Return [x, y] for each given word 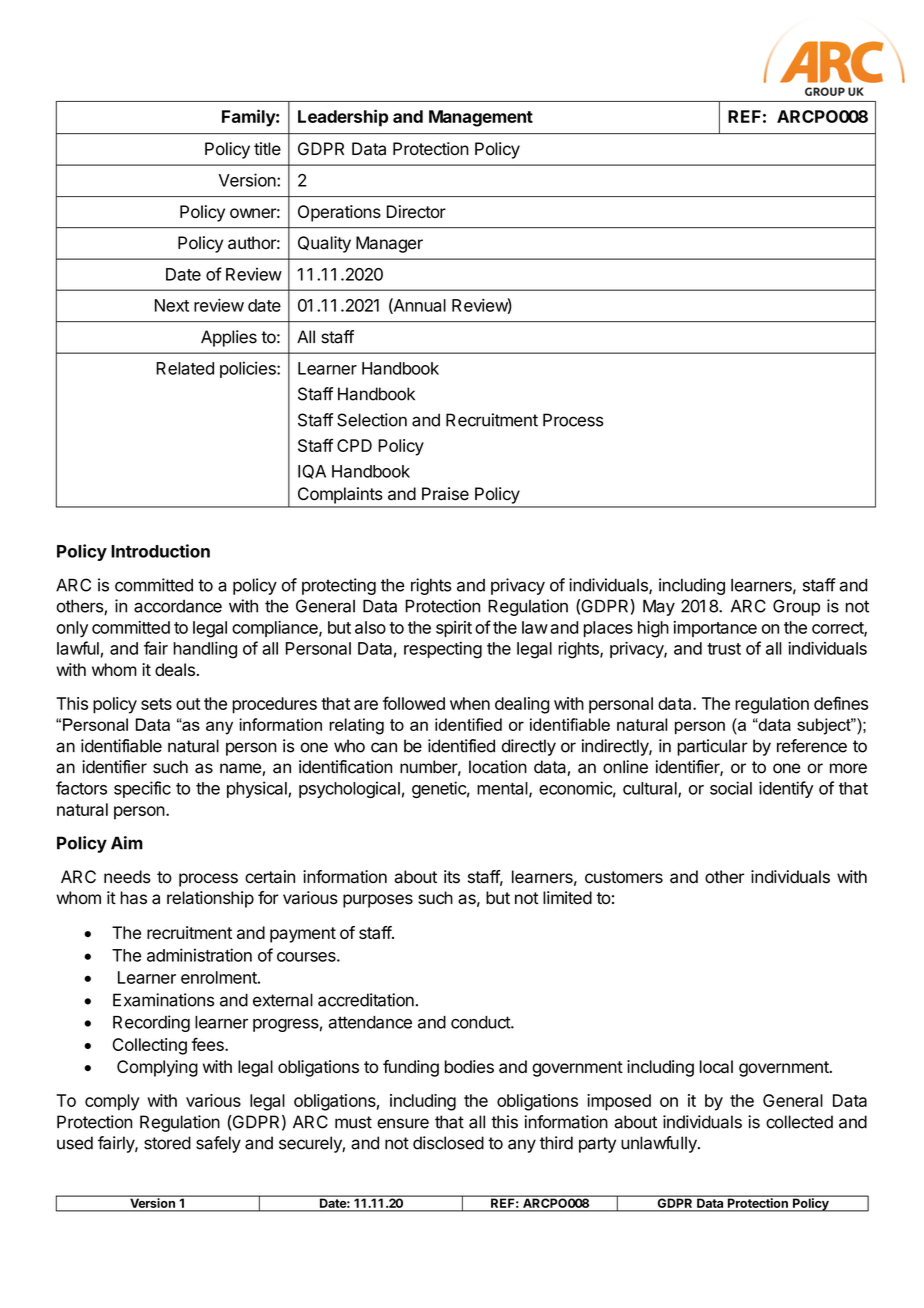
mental [503, 789]
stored [167, 1143]
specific [142, 789]
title [267, 149]
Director [416, 211]
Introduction [160, 551]
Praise [445, 494]
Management [481, 118]
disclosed [448, 1143]
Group [796, 607]
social [731, 788]
